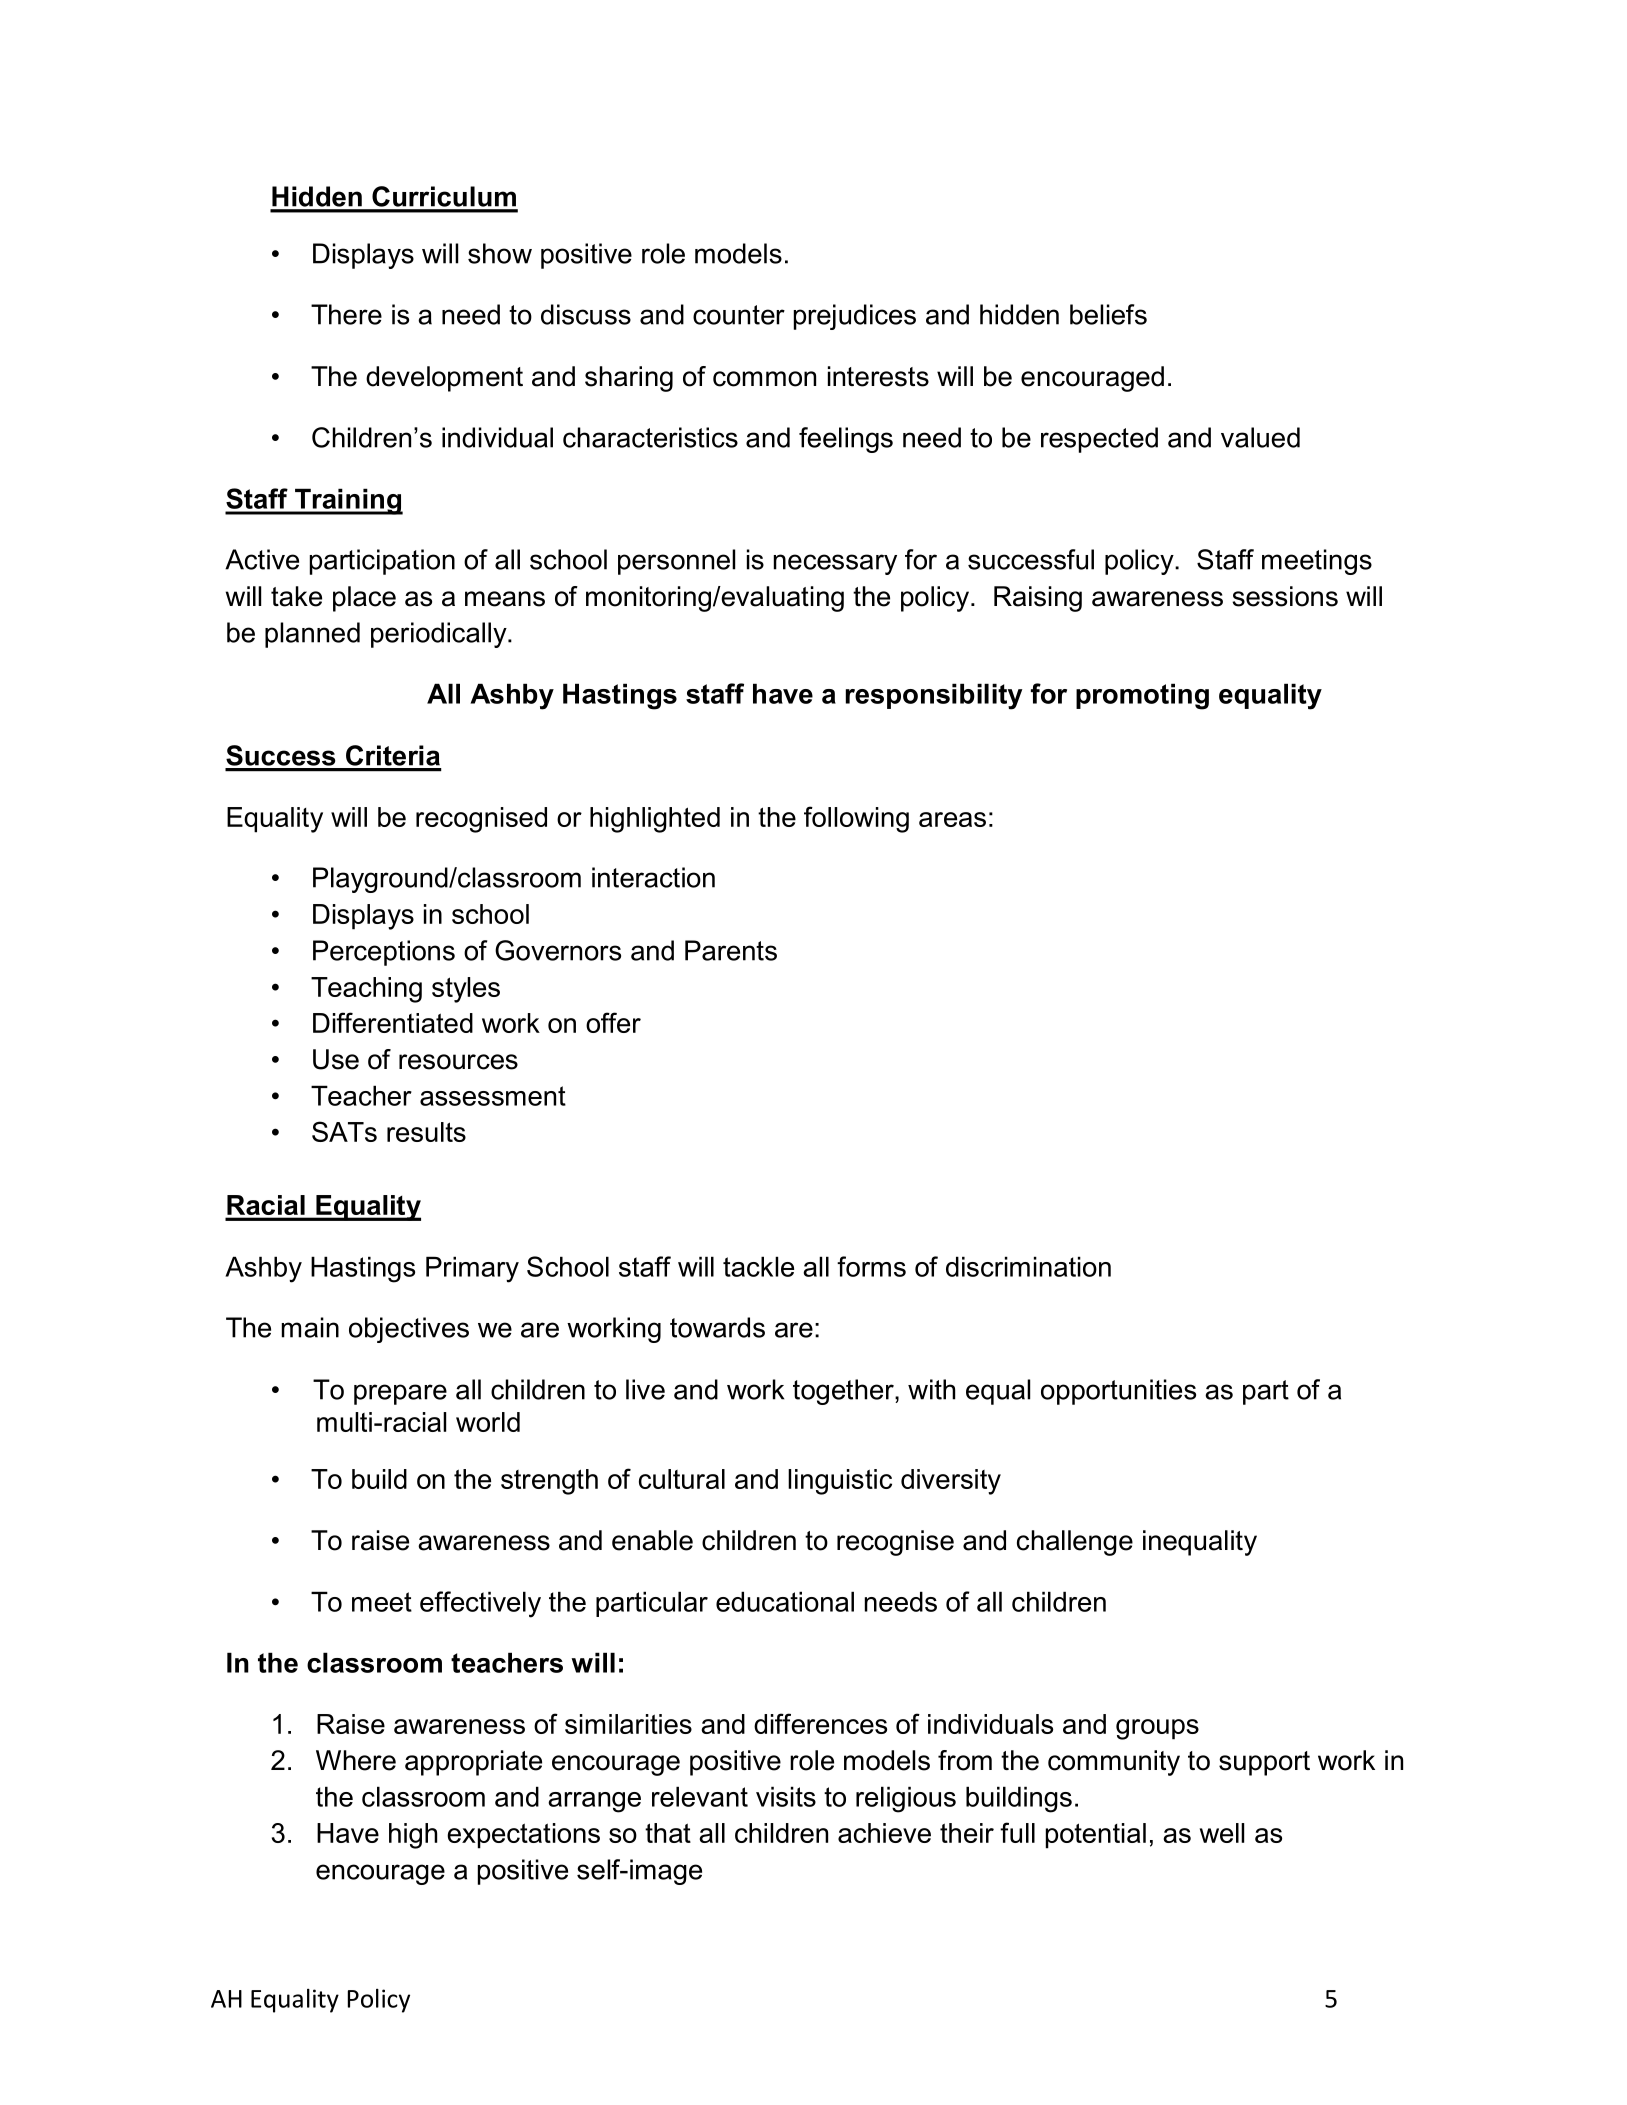 The height and width of the document is (2105, 1627). What do you see at coordinates (1108, 314) in the document?
I see `beliefs` at bounding box center [1108, 314].
